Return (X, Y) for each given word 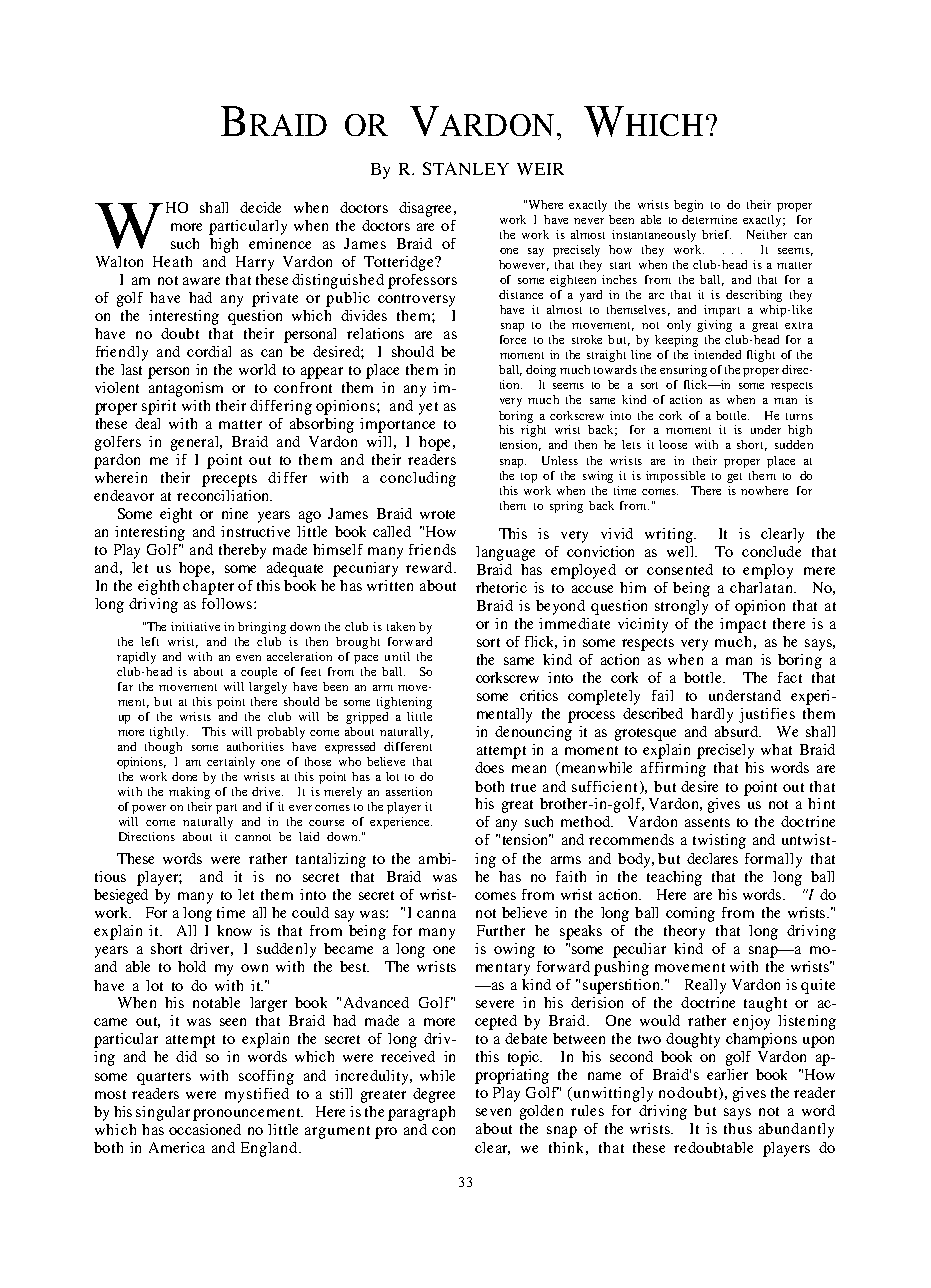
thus (738, 1128)
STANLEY (466, 168)
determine (709, 219)
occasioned (205, 1129)
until (397, 656)
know (234, 930)
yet (428, 408)
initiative (195, 626)
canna (436, 914)
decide (260, 207)
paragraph (421, 1113)
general (196, 443)
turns (799, 416)
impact (743, 625)
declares (712, 858)
